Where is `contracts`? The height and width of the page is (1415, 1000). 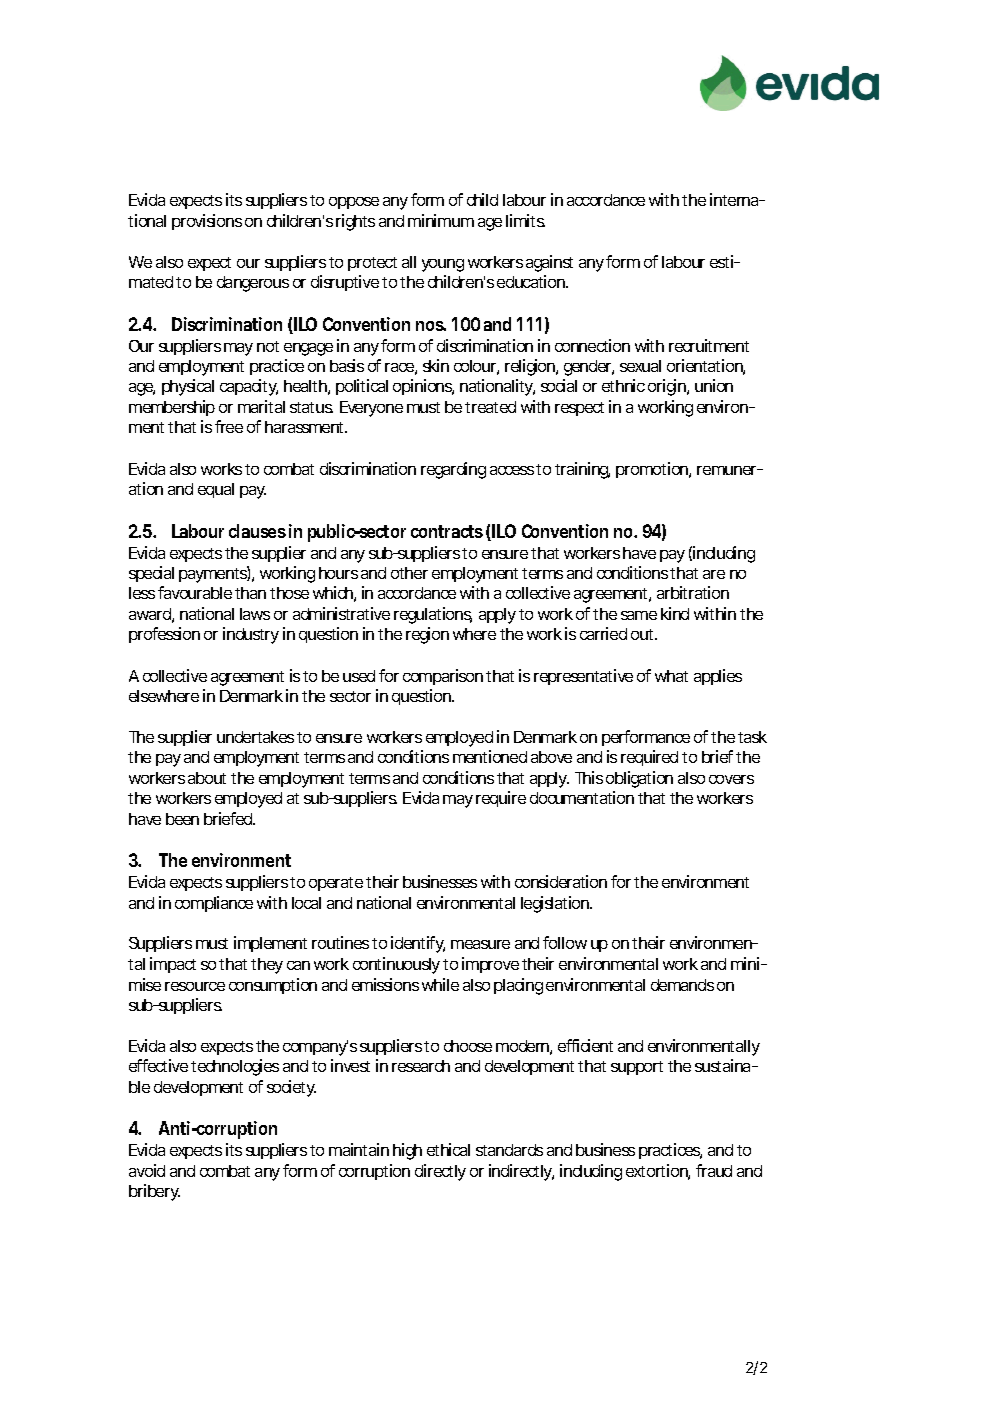
contracts is located at coordinates (447, 531).
